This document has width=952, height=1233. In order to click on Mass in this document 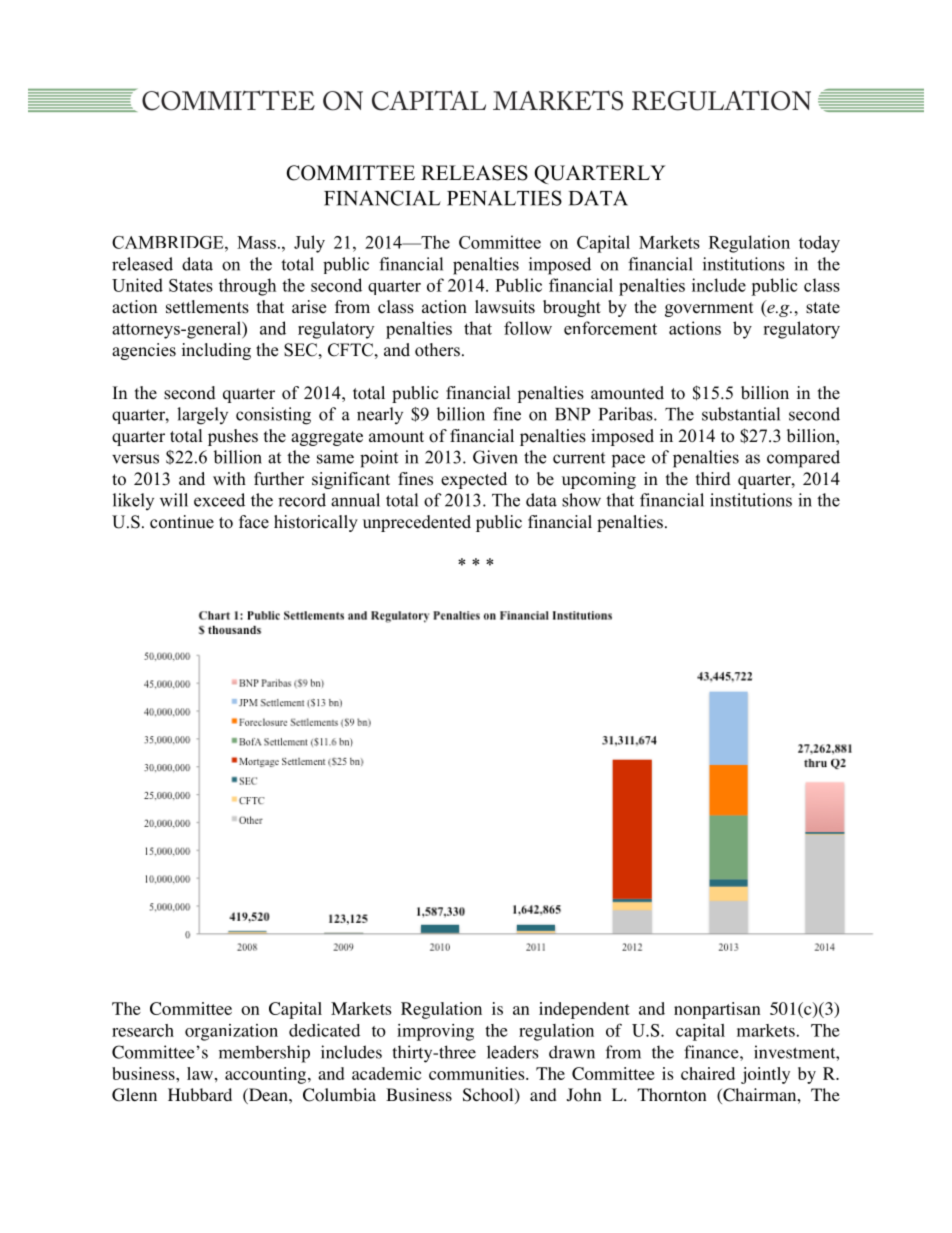, I will do `click(256, 242)`.
